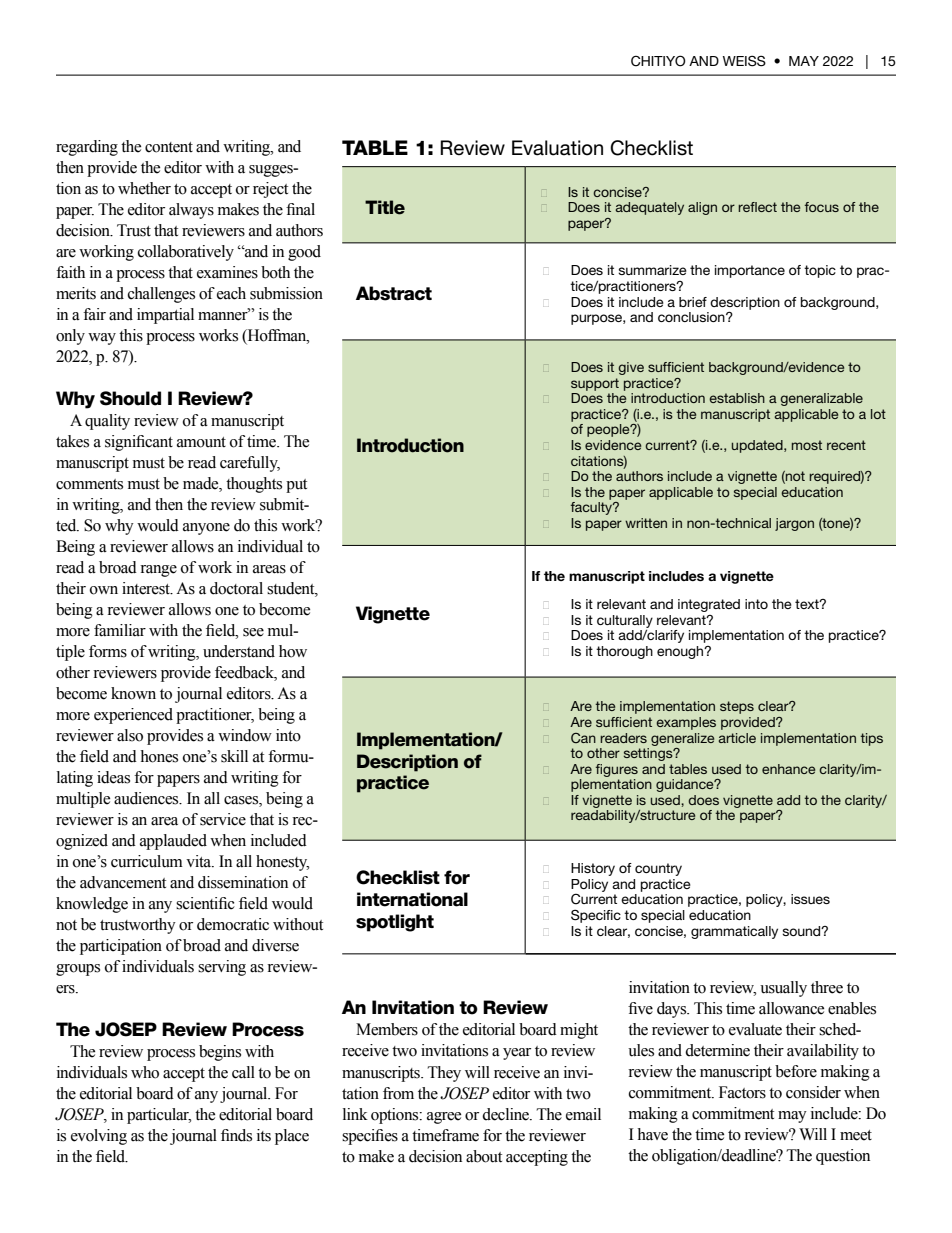 The height and width of the screenshot is (1233, 952). Describe the element at coordinates (385, 207) in the screenshot. I see `Title` at that location.
